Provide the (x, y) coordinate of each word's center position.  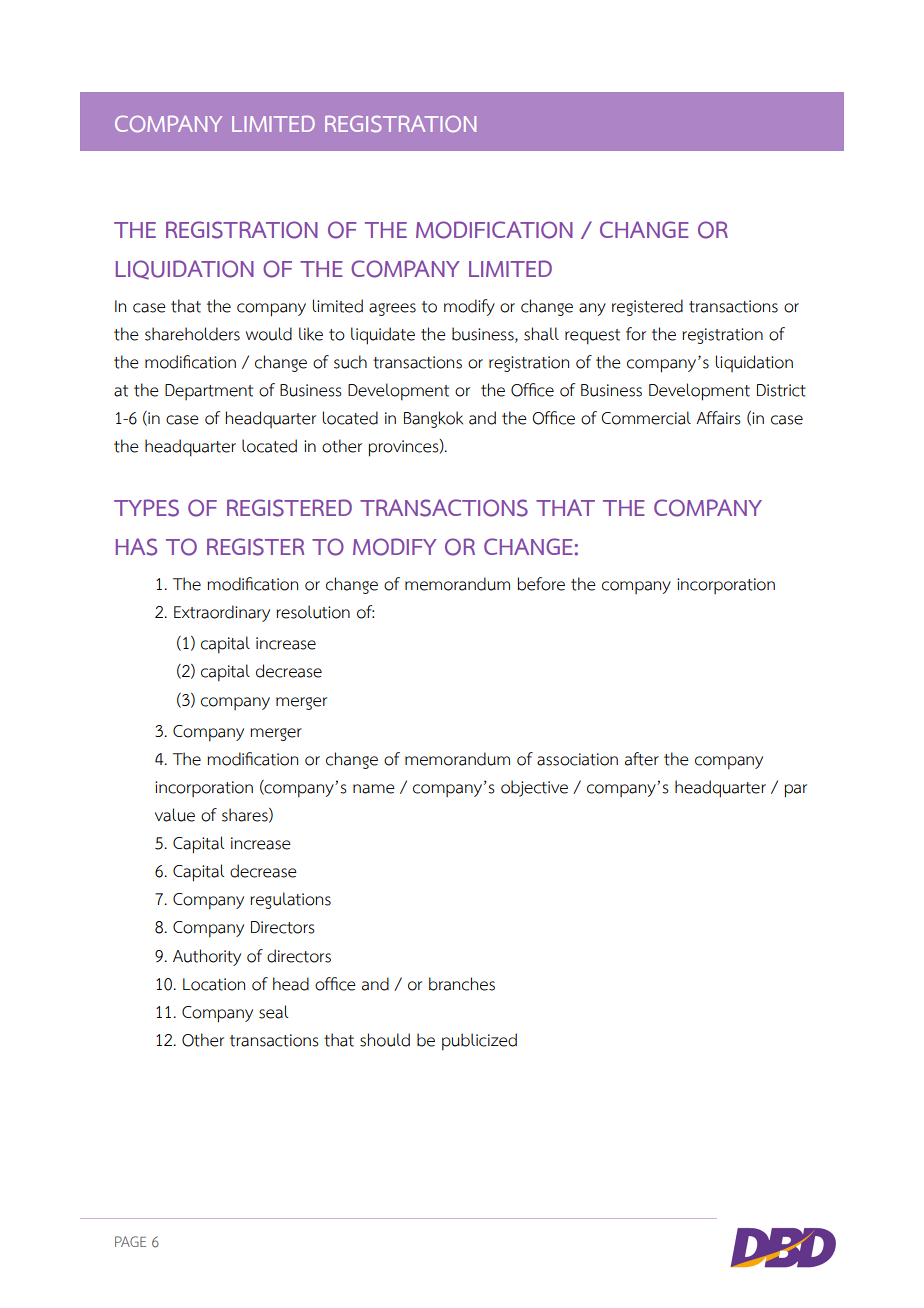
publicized (479, 1042)
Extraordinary (222, 613)
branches (462, 984)
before (541, 584)
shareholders (192, 334)
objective (534, 788)
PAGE (130, 1241)
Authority (207, 957)
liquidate (383, 336)
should (385, 1040)
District (781, 390)
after (642, 759)
